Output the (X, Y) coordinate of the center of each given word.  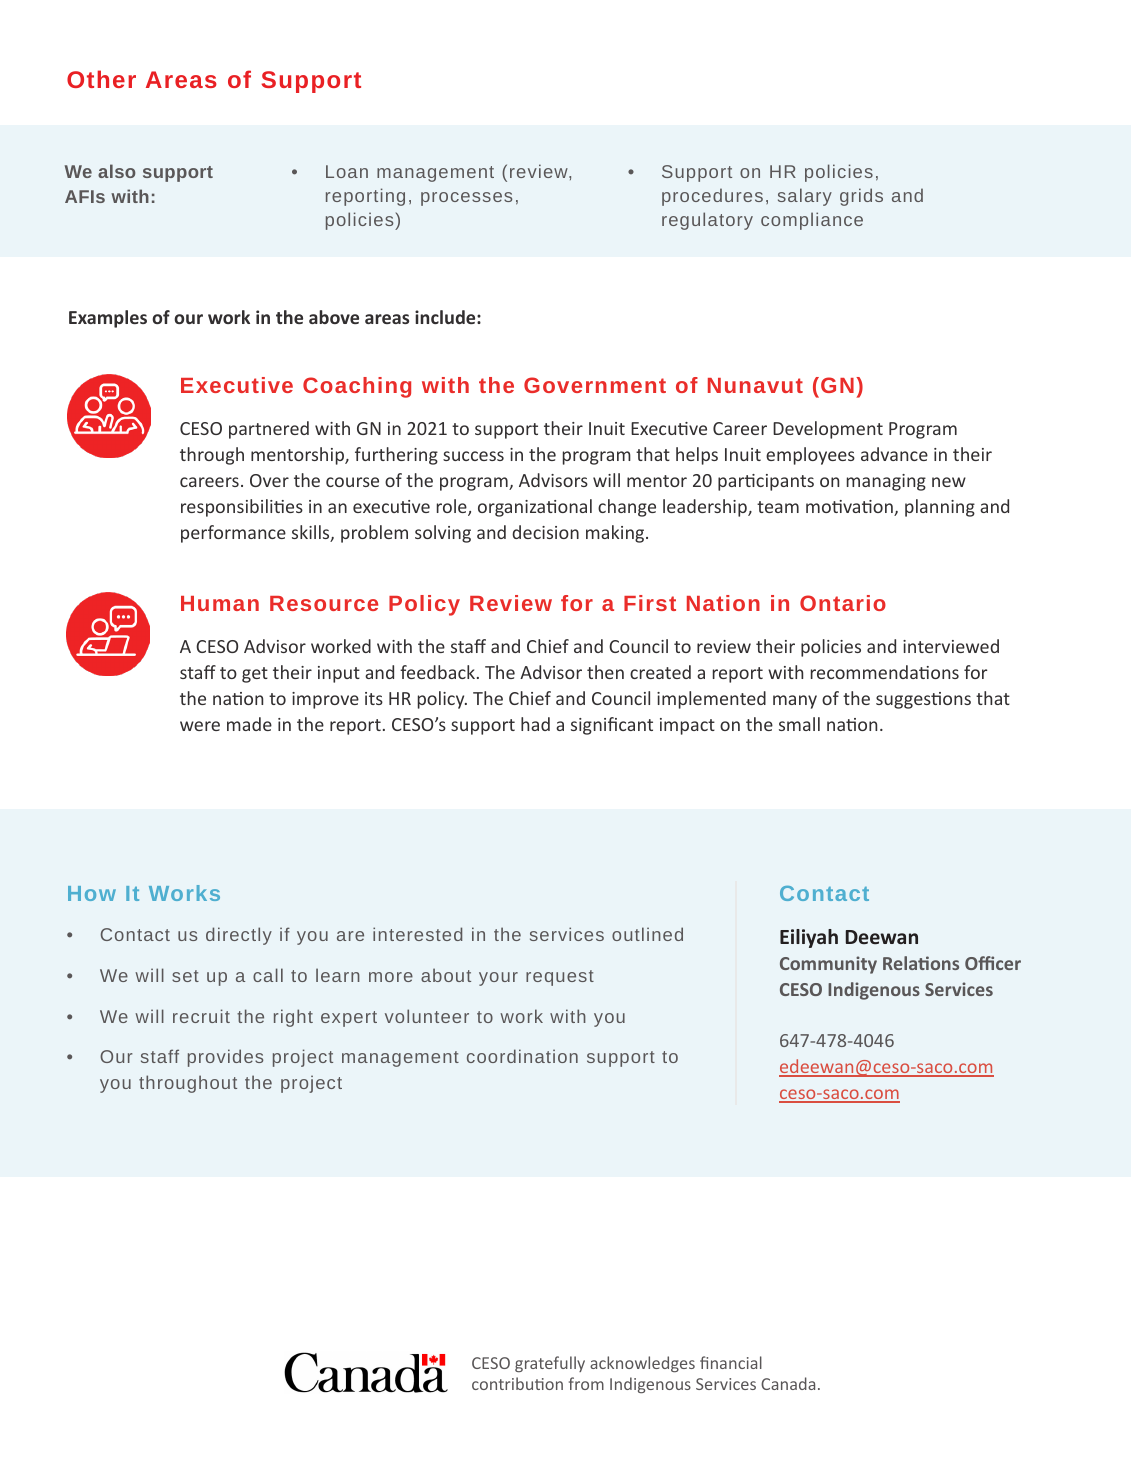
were (200, 726)
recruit (201, 1016)
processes (466, 199)
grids (861, 197)
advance (894, 454)
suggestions (923, 700)
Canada (788, 1383)
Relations (921, 963)
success (473, 456)
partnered (269, 430)
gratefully (550, 1364)
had (535, 724)
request (560, 978)
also (116, 171)
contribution (517, 1383)
